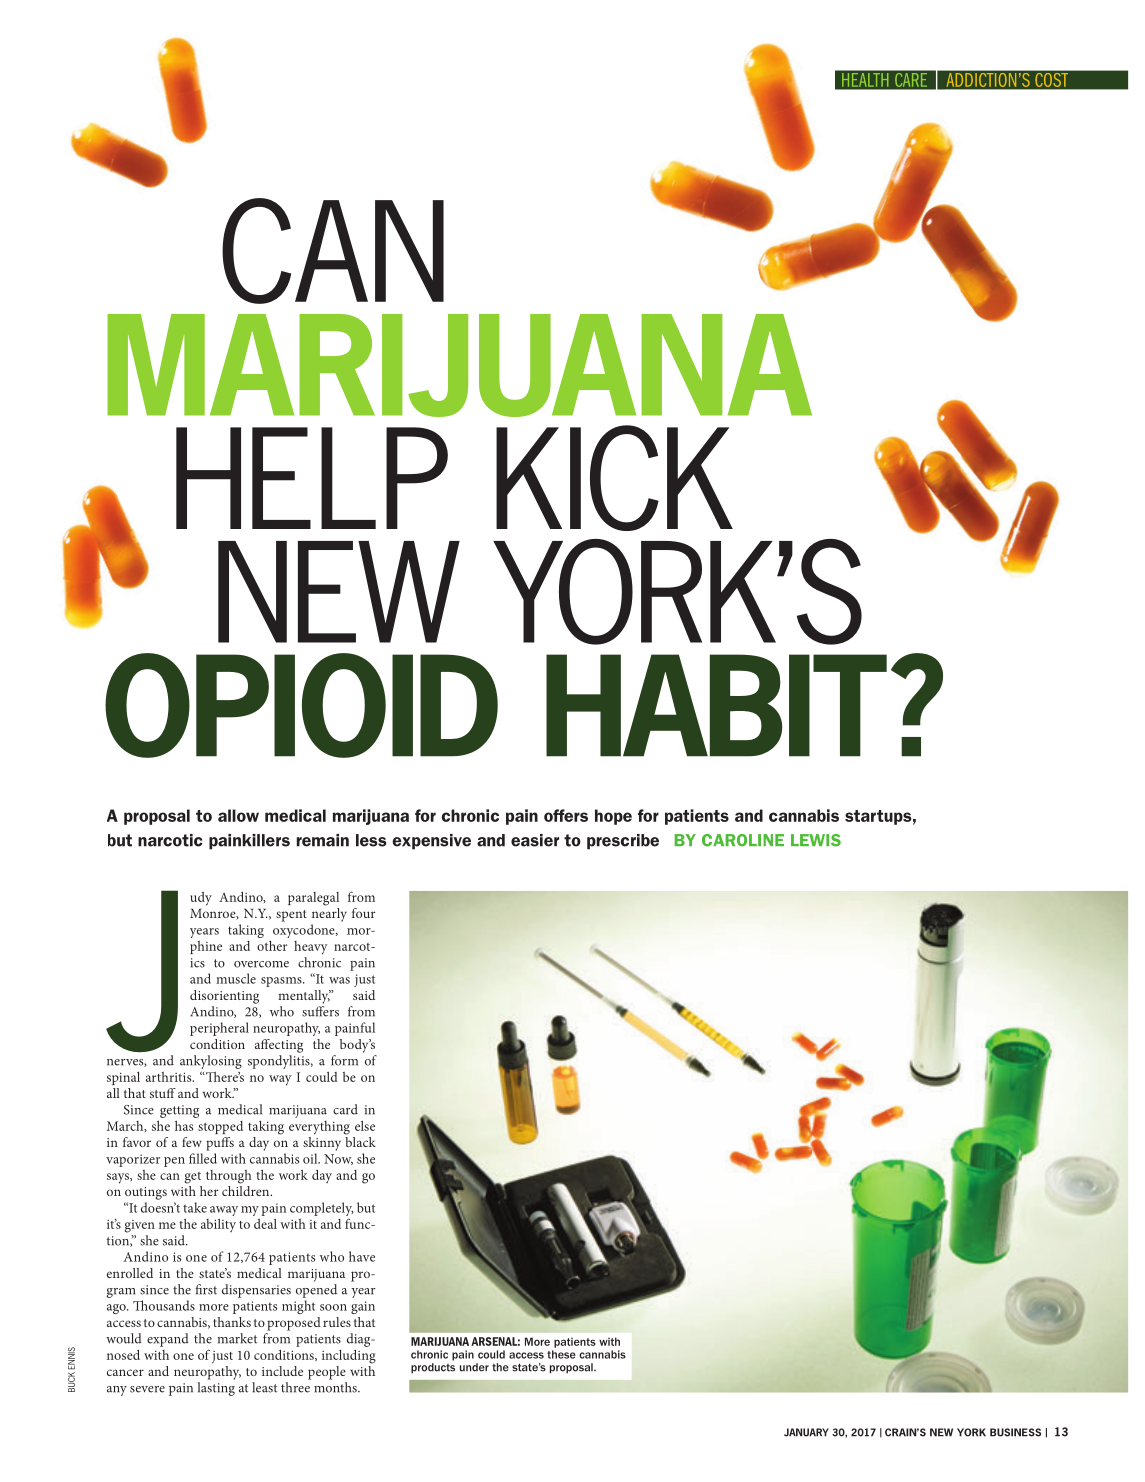 This screenshot has height=1482, width=1145. What do you see at coordinates (561, 1354) in the screenshot?
I see `these` at bounding box center [561, 1354].
